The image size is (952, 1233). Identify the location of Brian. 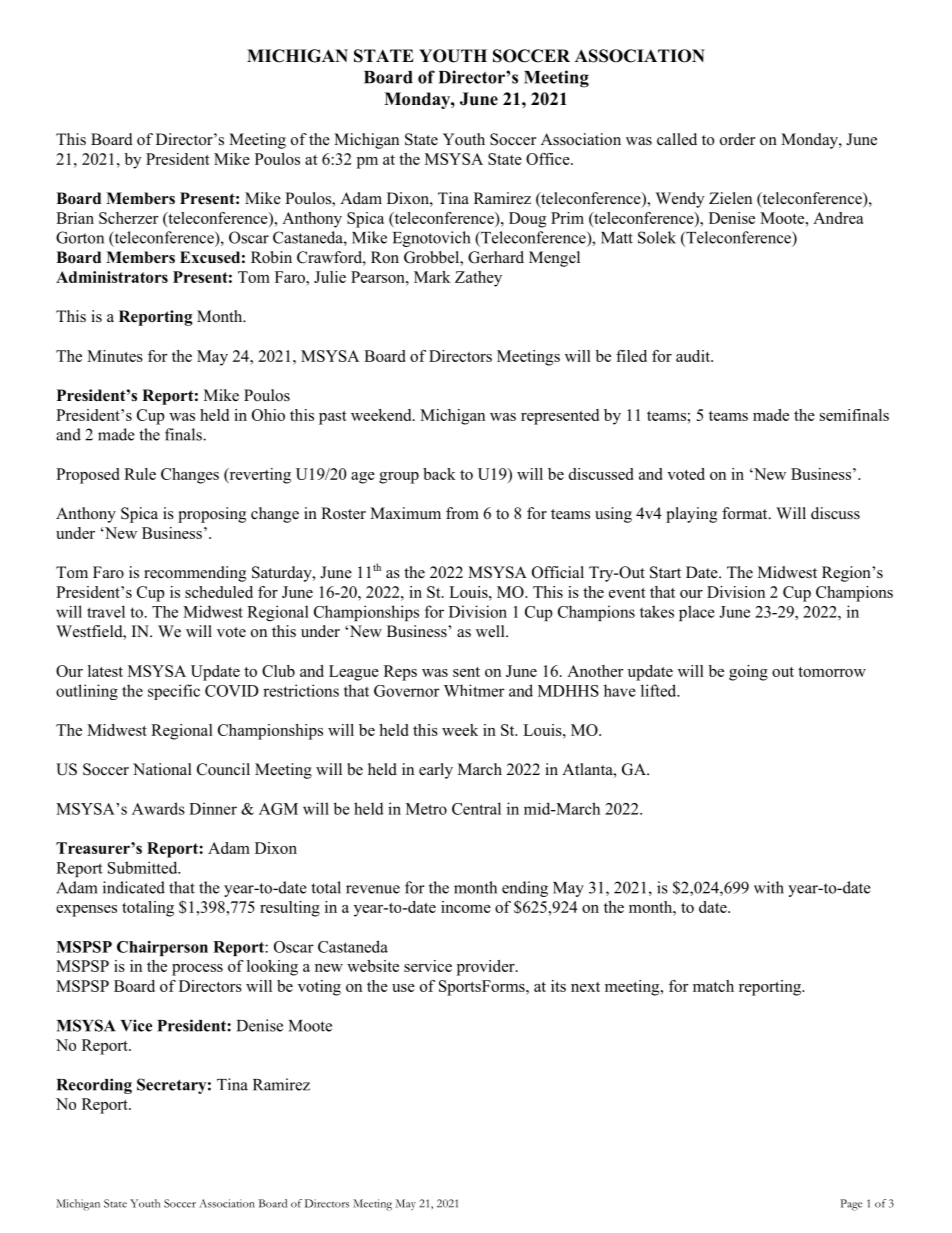
(75, 218).
